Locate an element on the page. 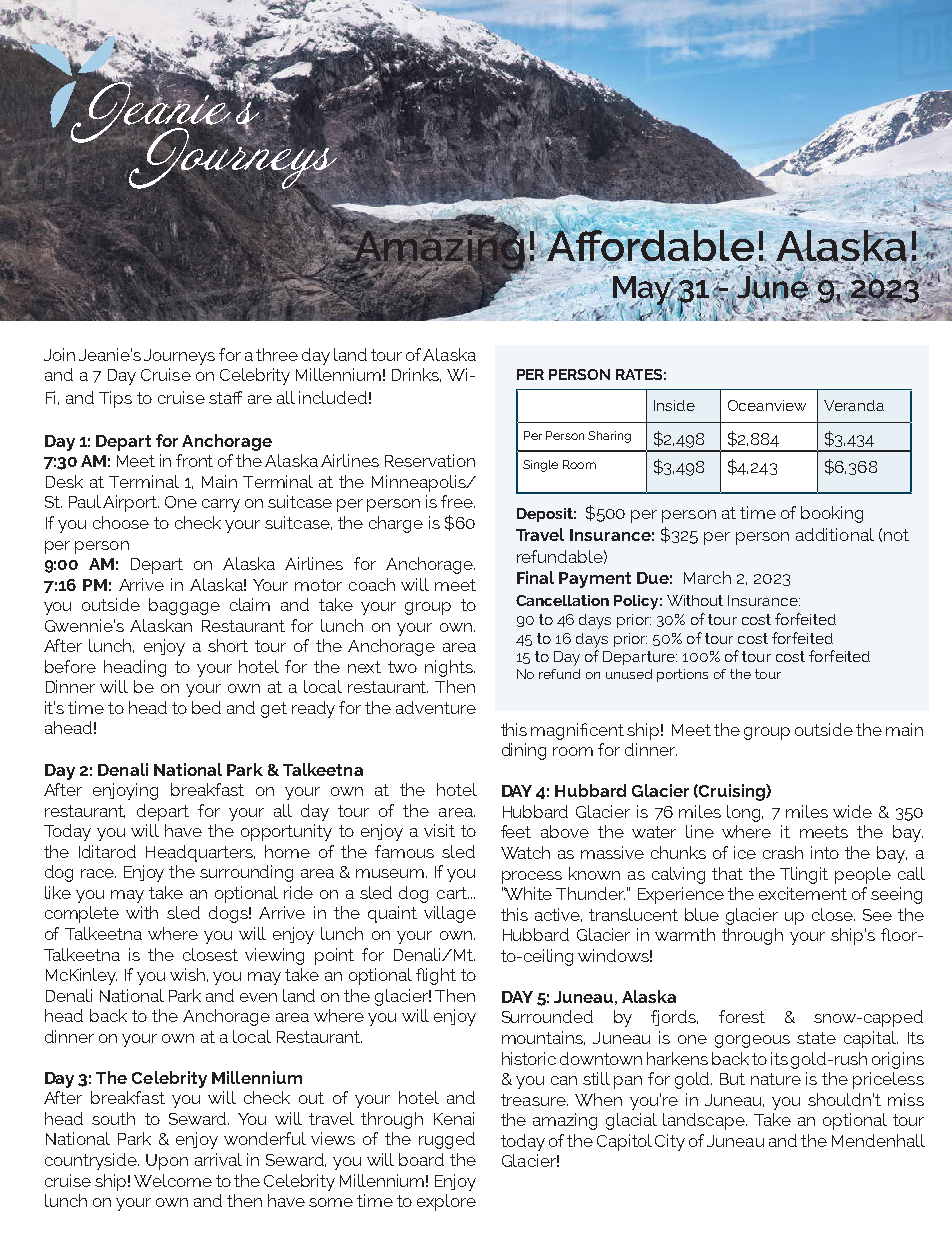 The width and height of the image is (952, 1233). Welcome is located at coordinates (173, 1180).
